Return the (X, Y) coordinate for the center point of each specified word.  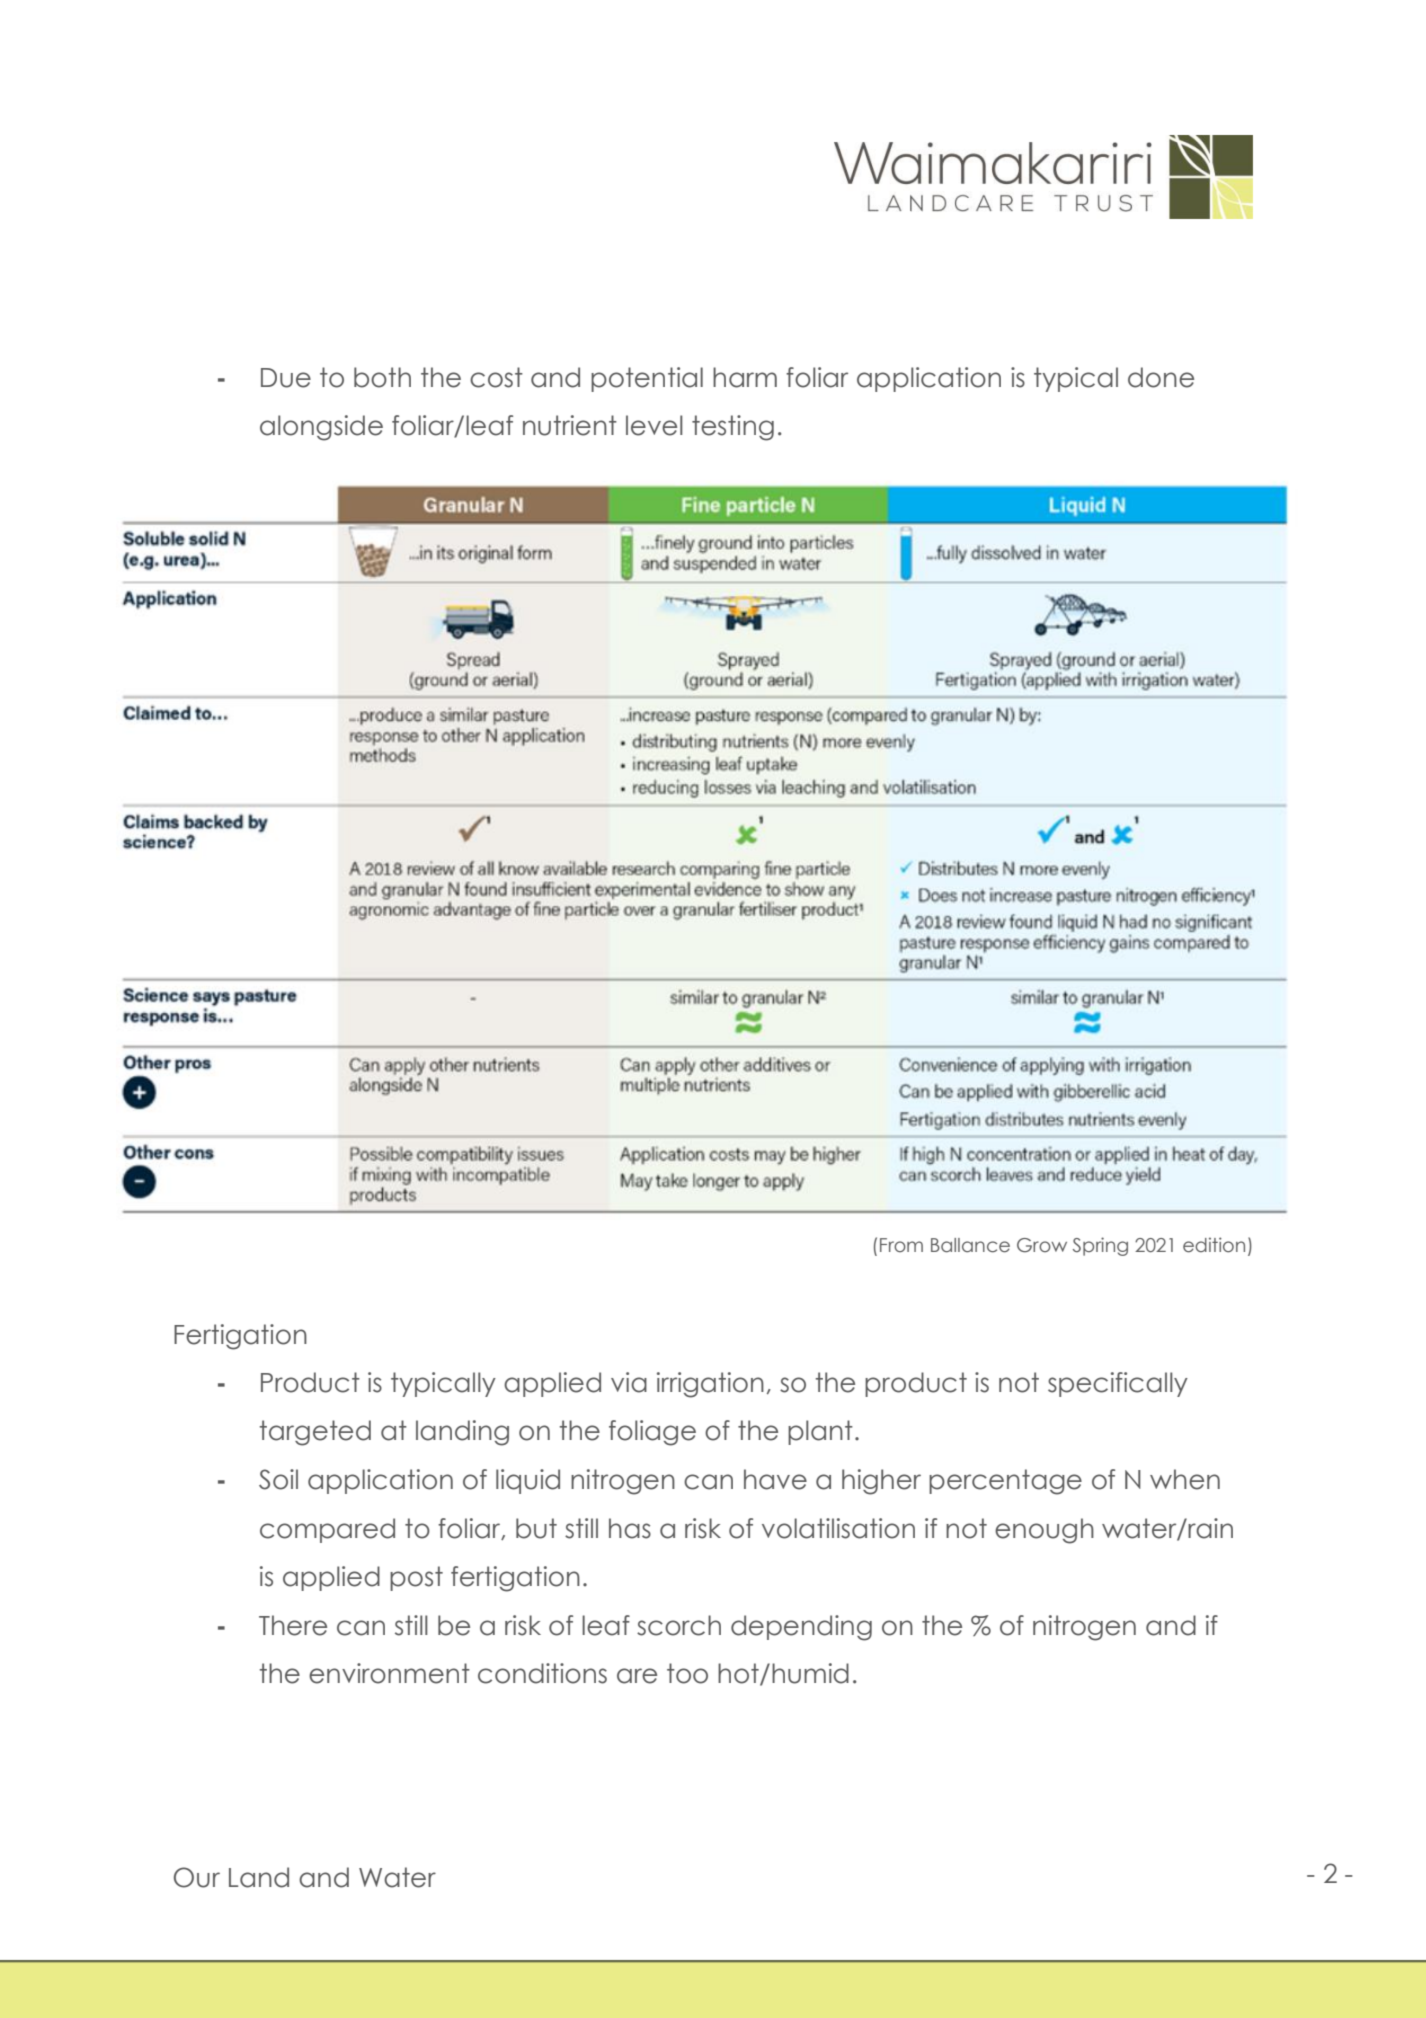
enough (1044, 1531)
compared (327, 1530)
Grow (1042, 1245)
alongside (321, 428)
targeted (315, 1433)
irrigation (710, 1385)
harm (745, 377)
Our (197, 1877)
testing (733, 428)
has (630, 1528)
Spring (1100, 1246)
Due (286, 378)
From (901, 1245)
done (1161, 377)
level (654, 425)
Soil (278, 1479)
